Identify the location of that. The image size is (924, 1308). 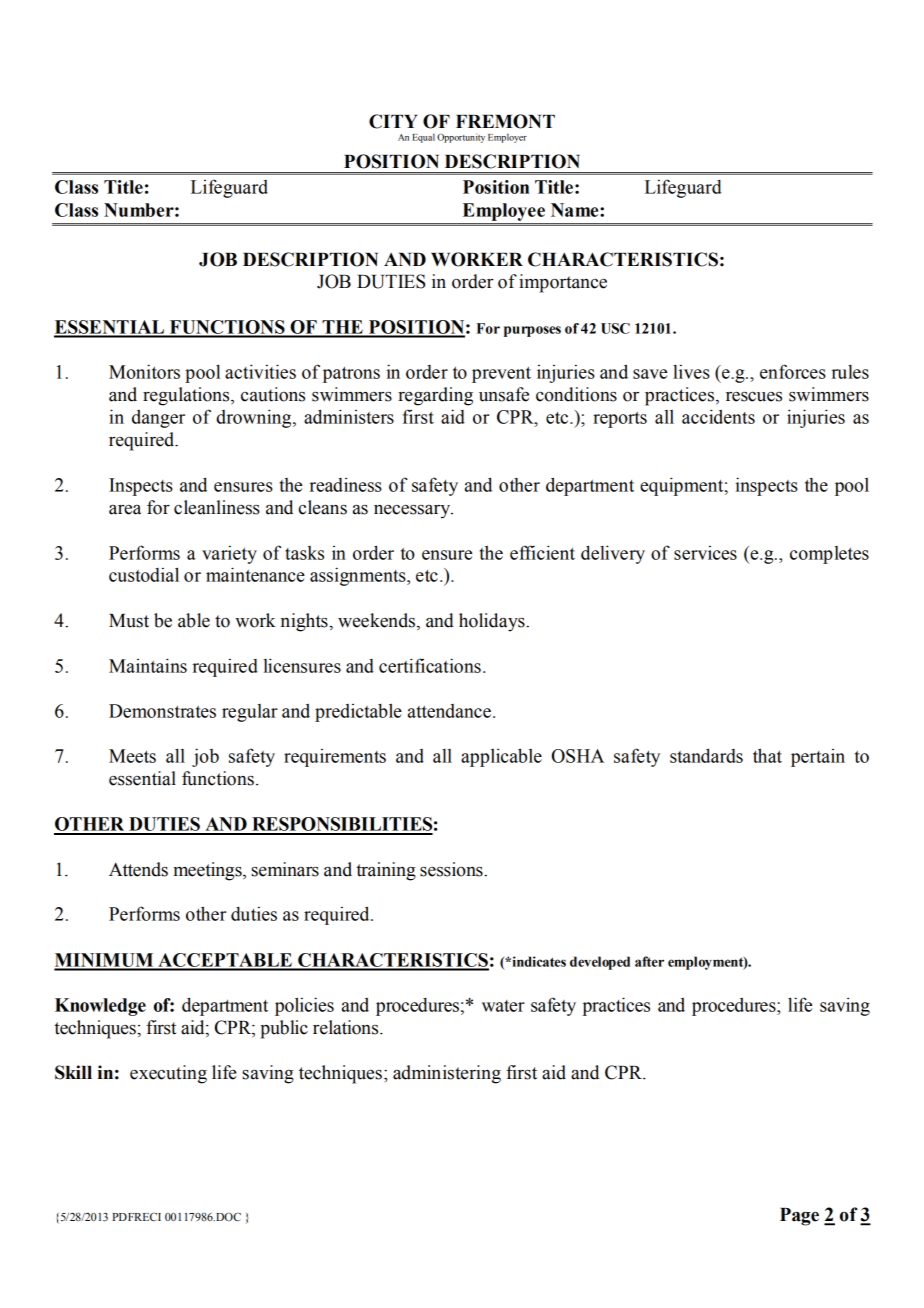
(767, 755).
